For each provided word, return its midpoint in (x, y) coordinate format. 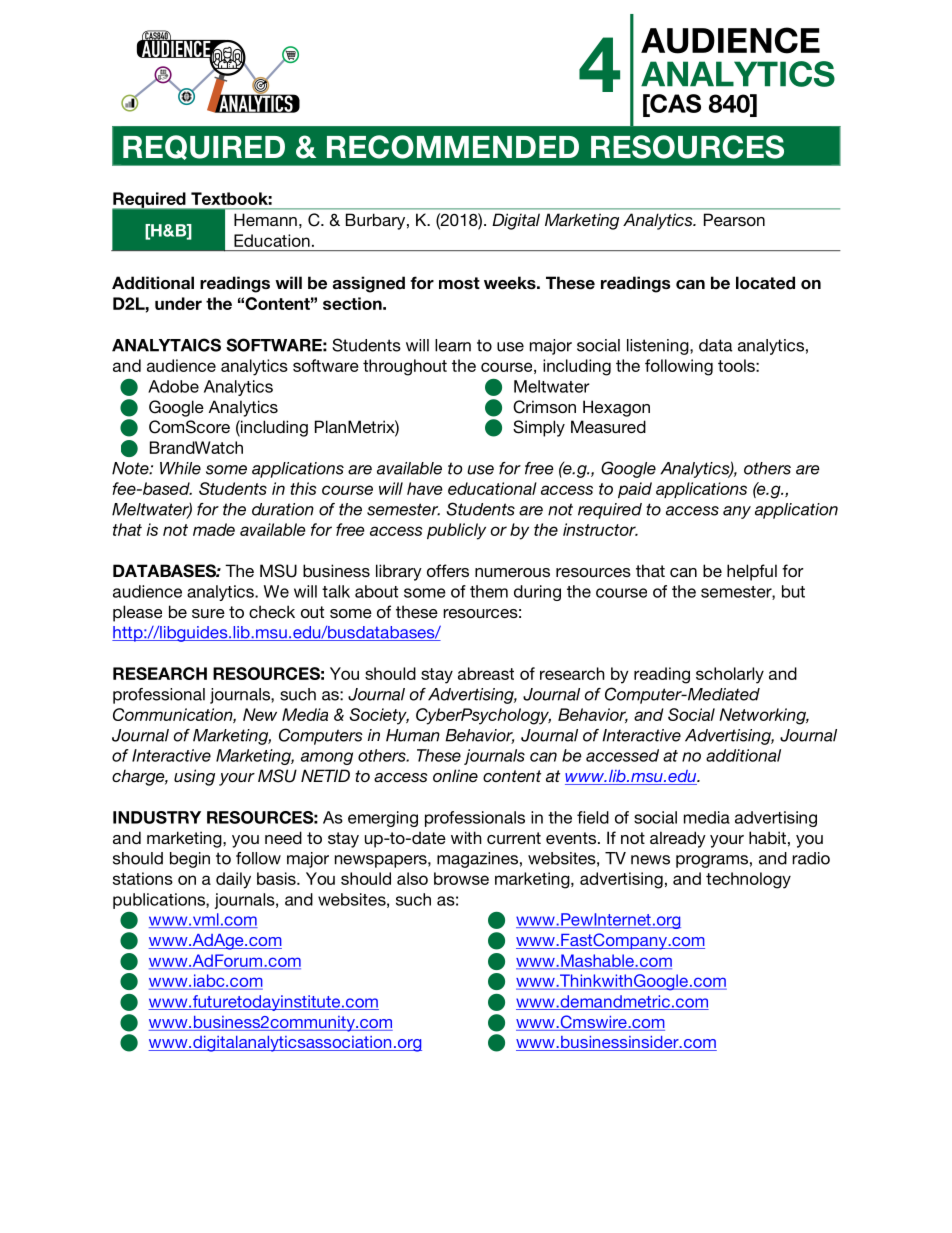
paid (635, 490)
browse (461, 878)
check (272, 611)
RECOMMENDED (453, 147)
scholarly (730, 675)
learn (453, 345)
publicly (456, 531)
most (459, 283)
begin (190, 860)
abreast (486, 673)
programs (712, 861)
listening (659, 347)
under (178, 303)
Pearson (734, 219)
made (214, 529)
